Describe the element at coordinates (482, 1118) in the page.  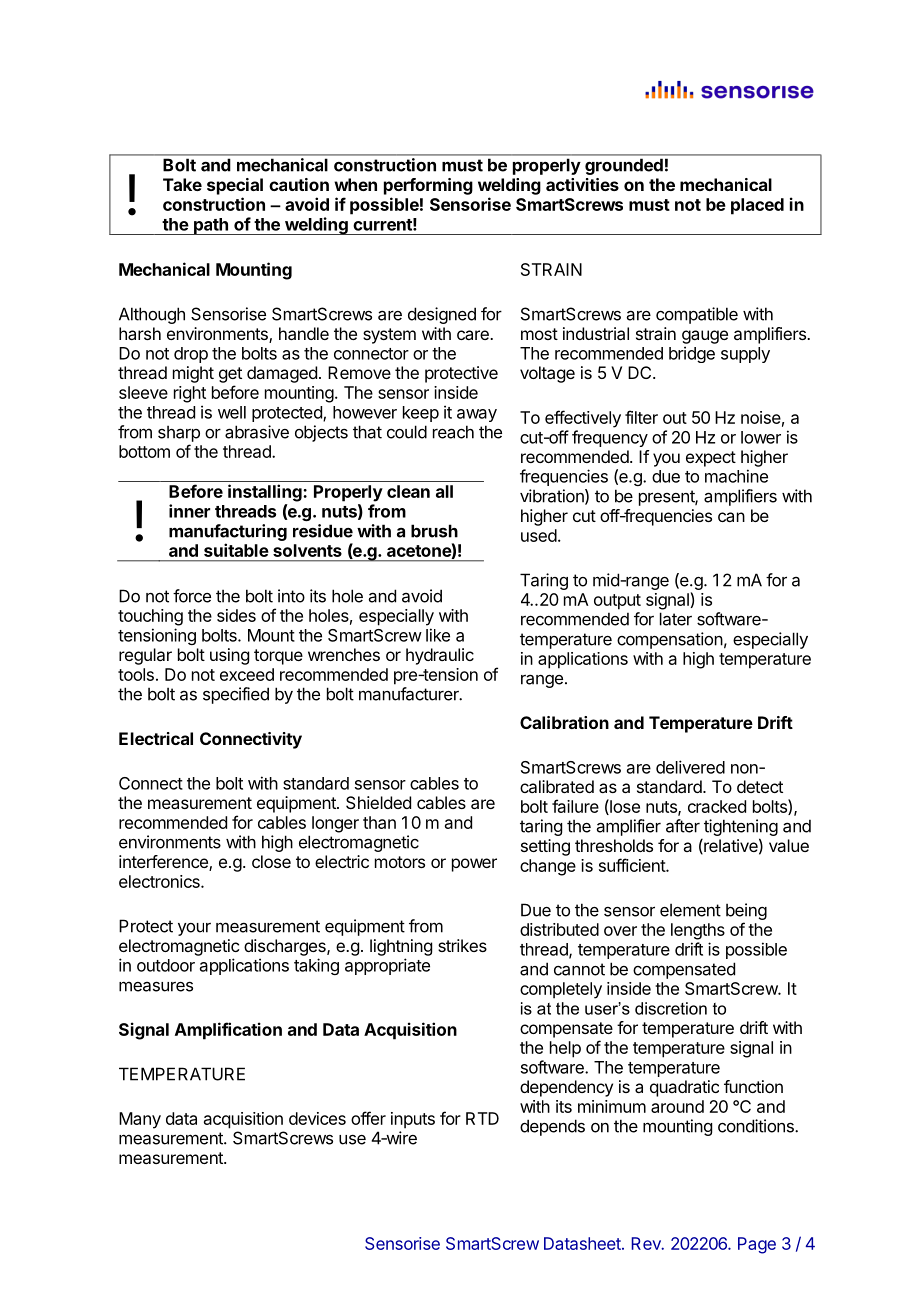
I see `RTD` at that location.
